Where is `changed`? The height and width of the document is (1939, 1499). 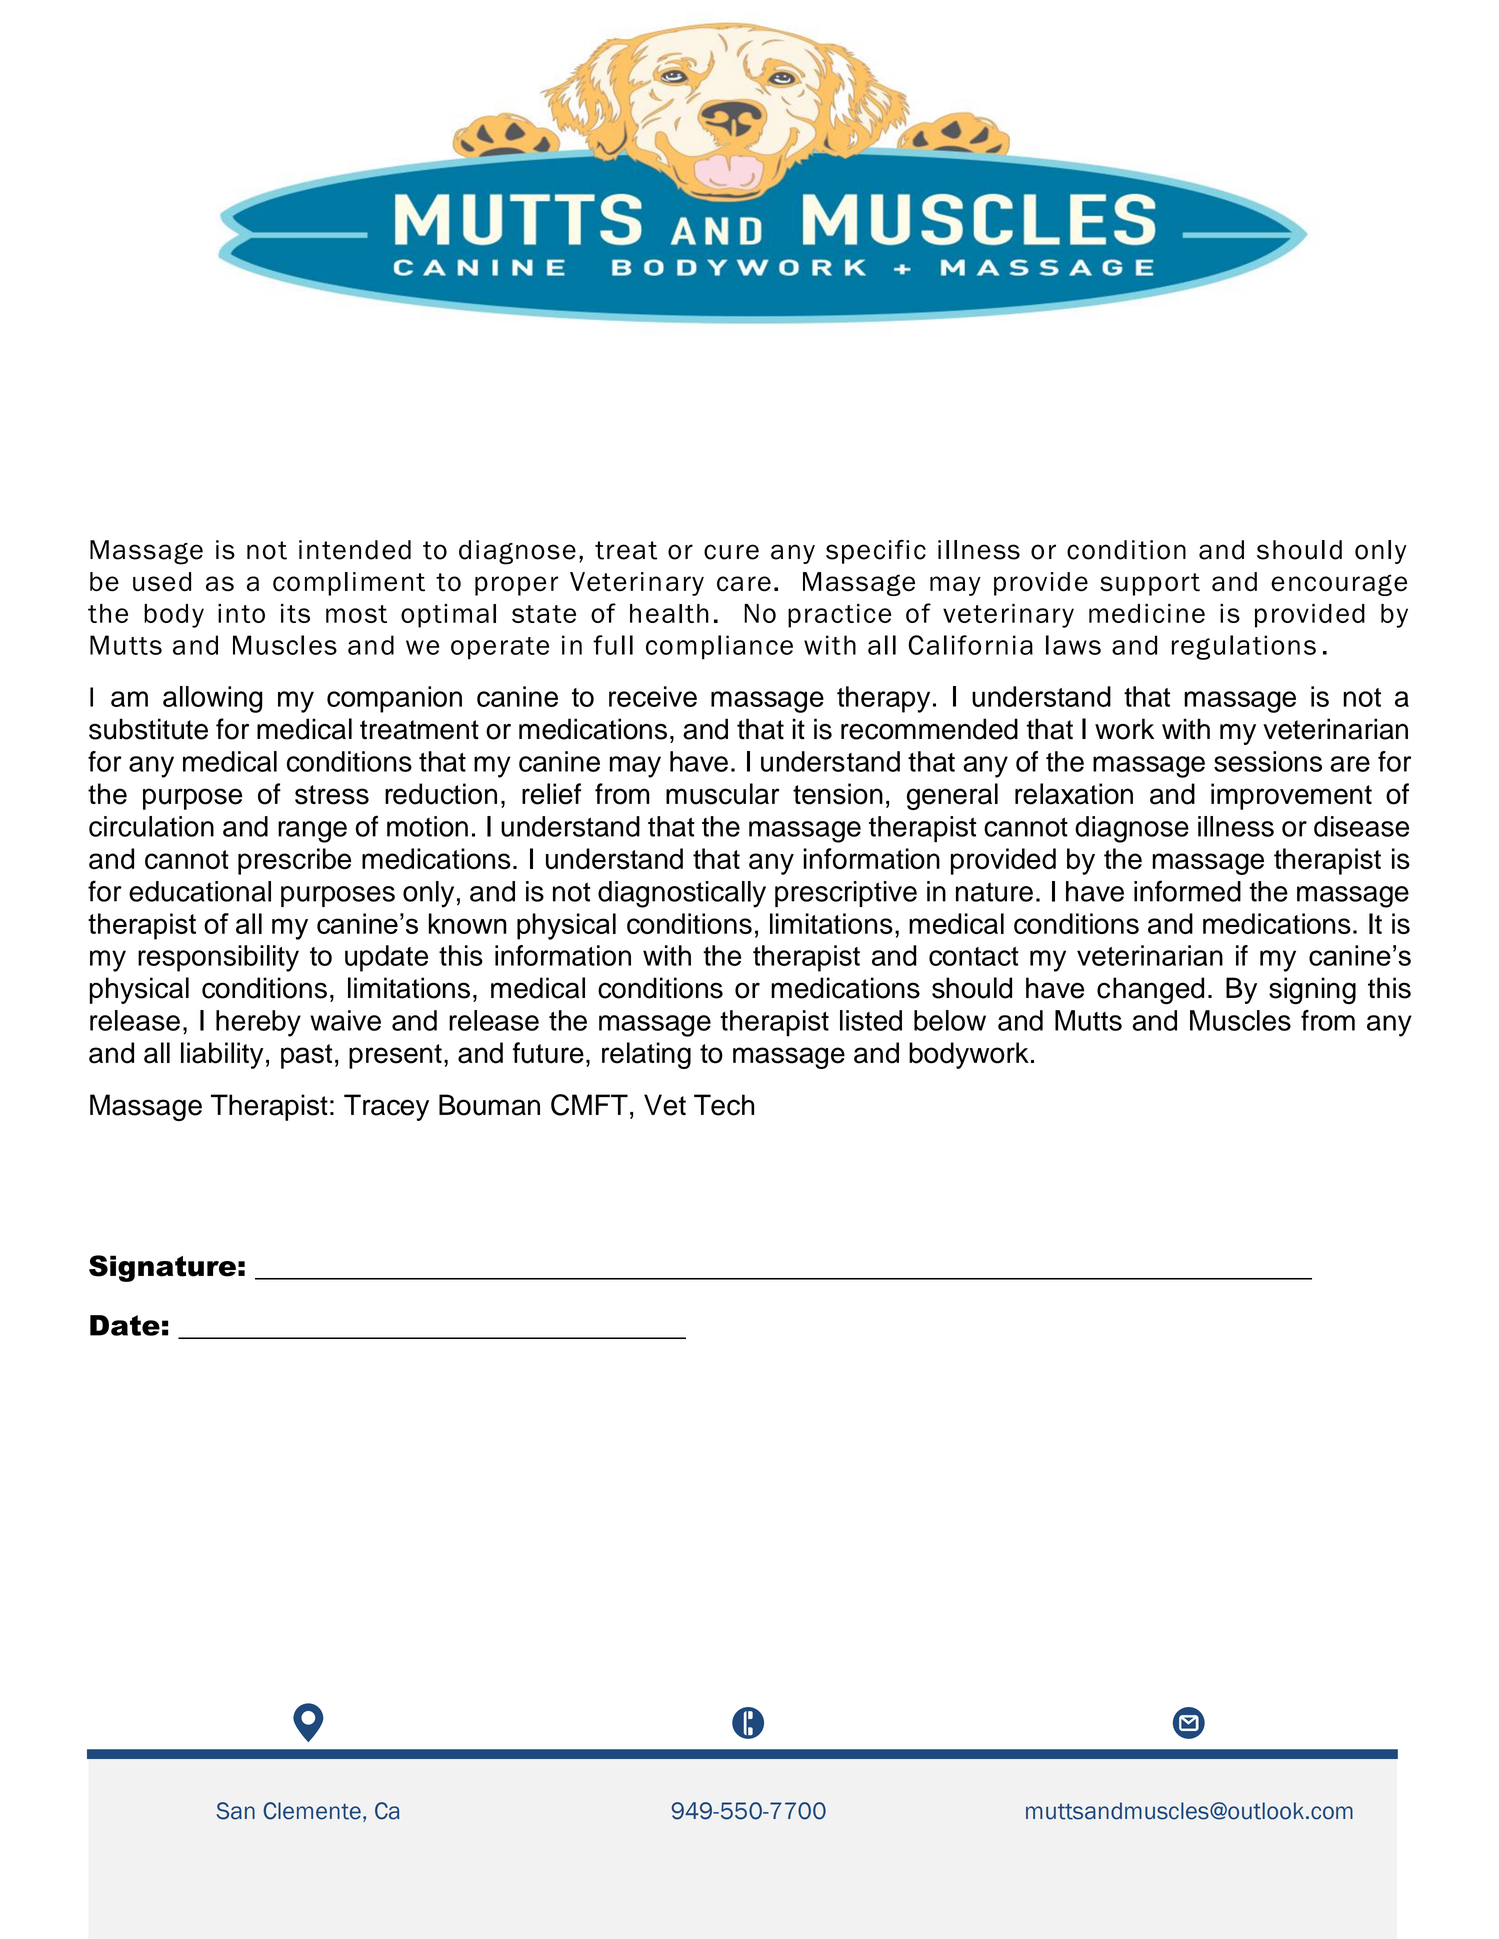
changed is located at coordinates (1150, 990).
